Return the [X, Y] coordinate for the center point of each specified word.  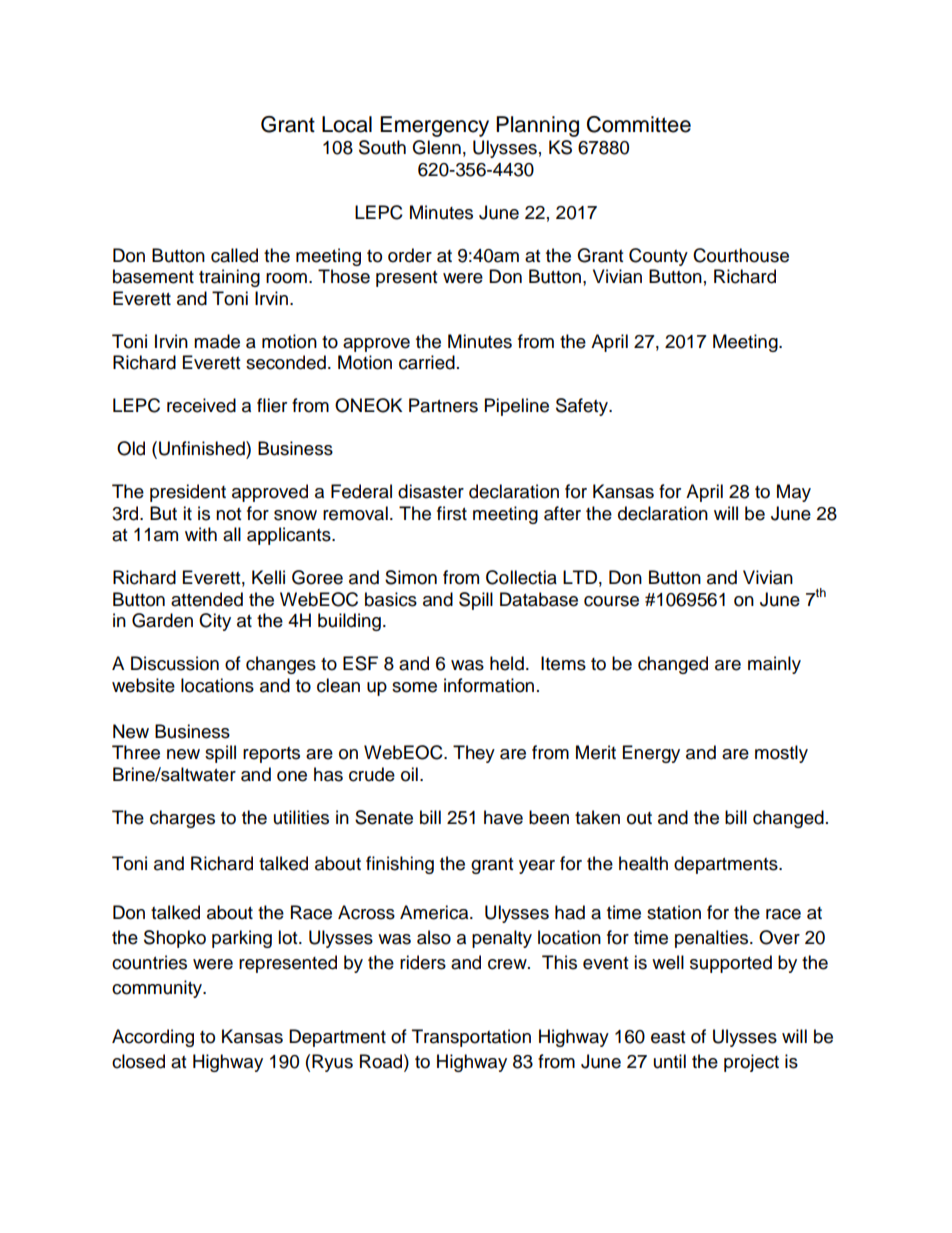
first [452, 513]
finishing [400, 865]
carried [427, 362]
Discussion [175, 663]
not [228, 514]
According [153, 1038]
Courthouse [741, 255]
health [643, 863]
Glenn [436, 147]
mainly [774, 665]
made [217, 341]
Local [347, 124]
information [489, 685]
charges [182, 819]
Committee [639, 124]
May [794, 493]
